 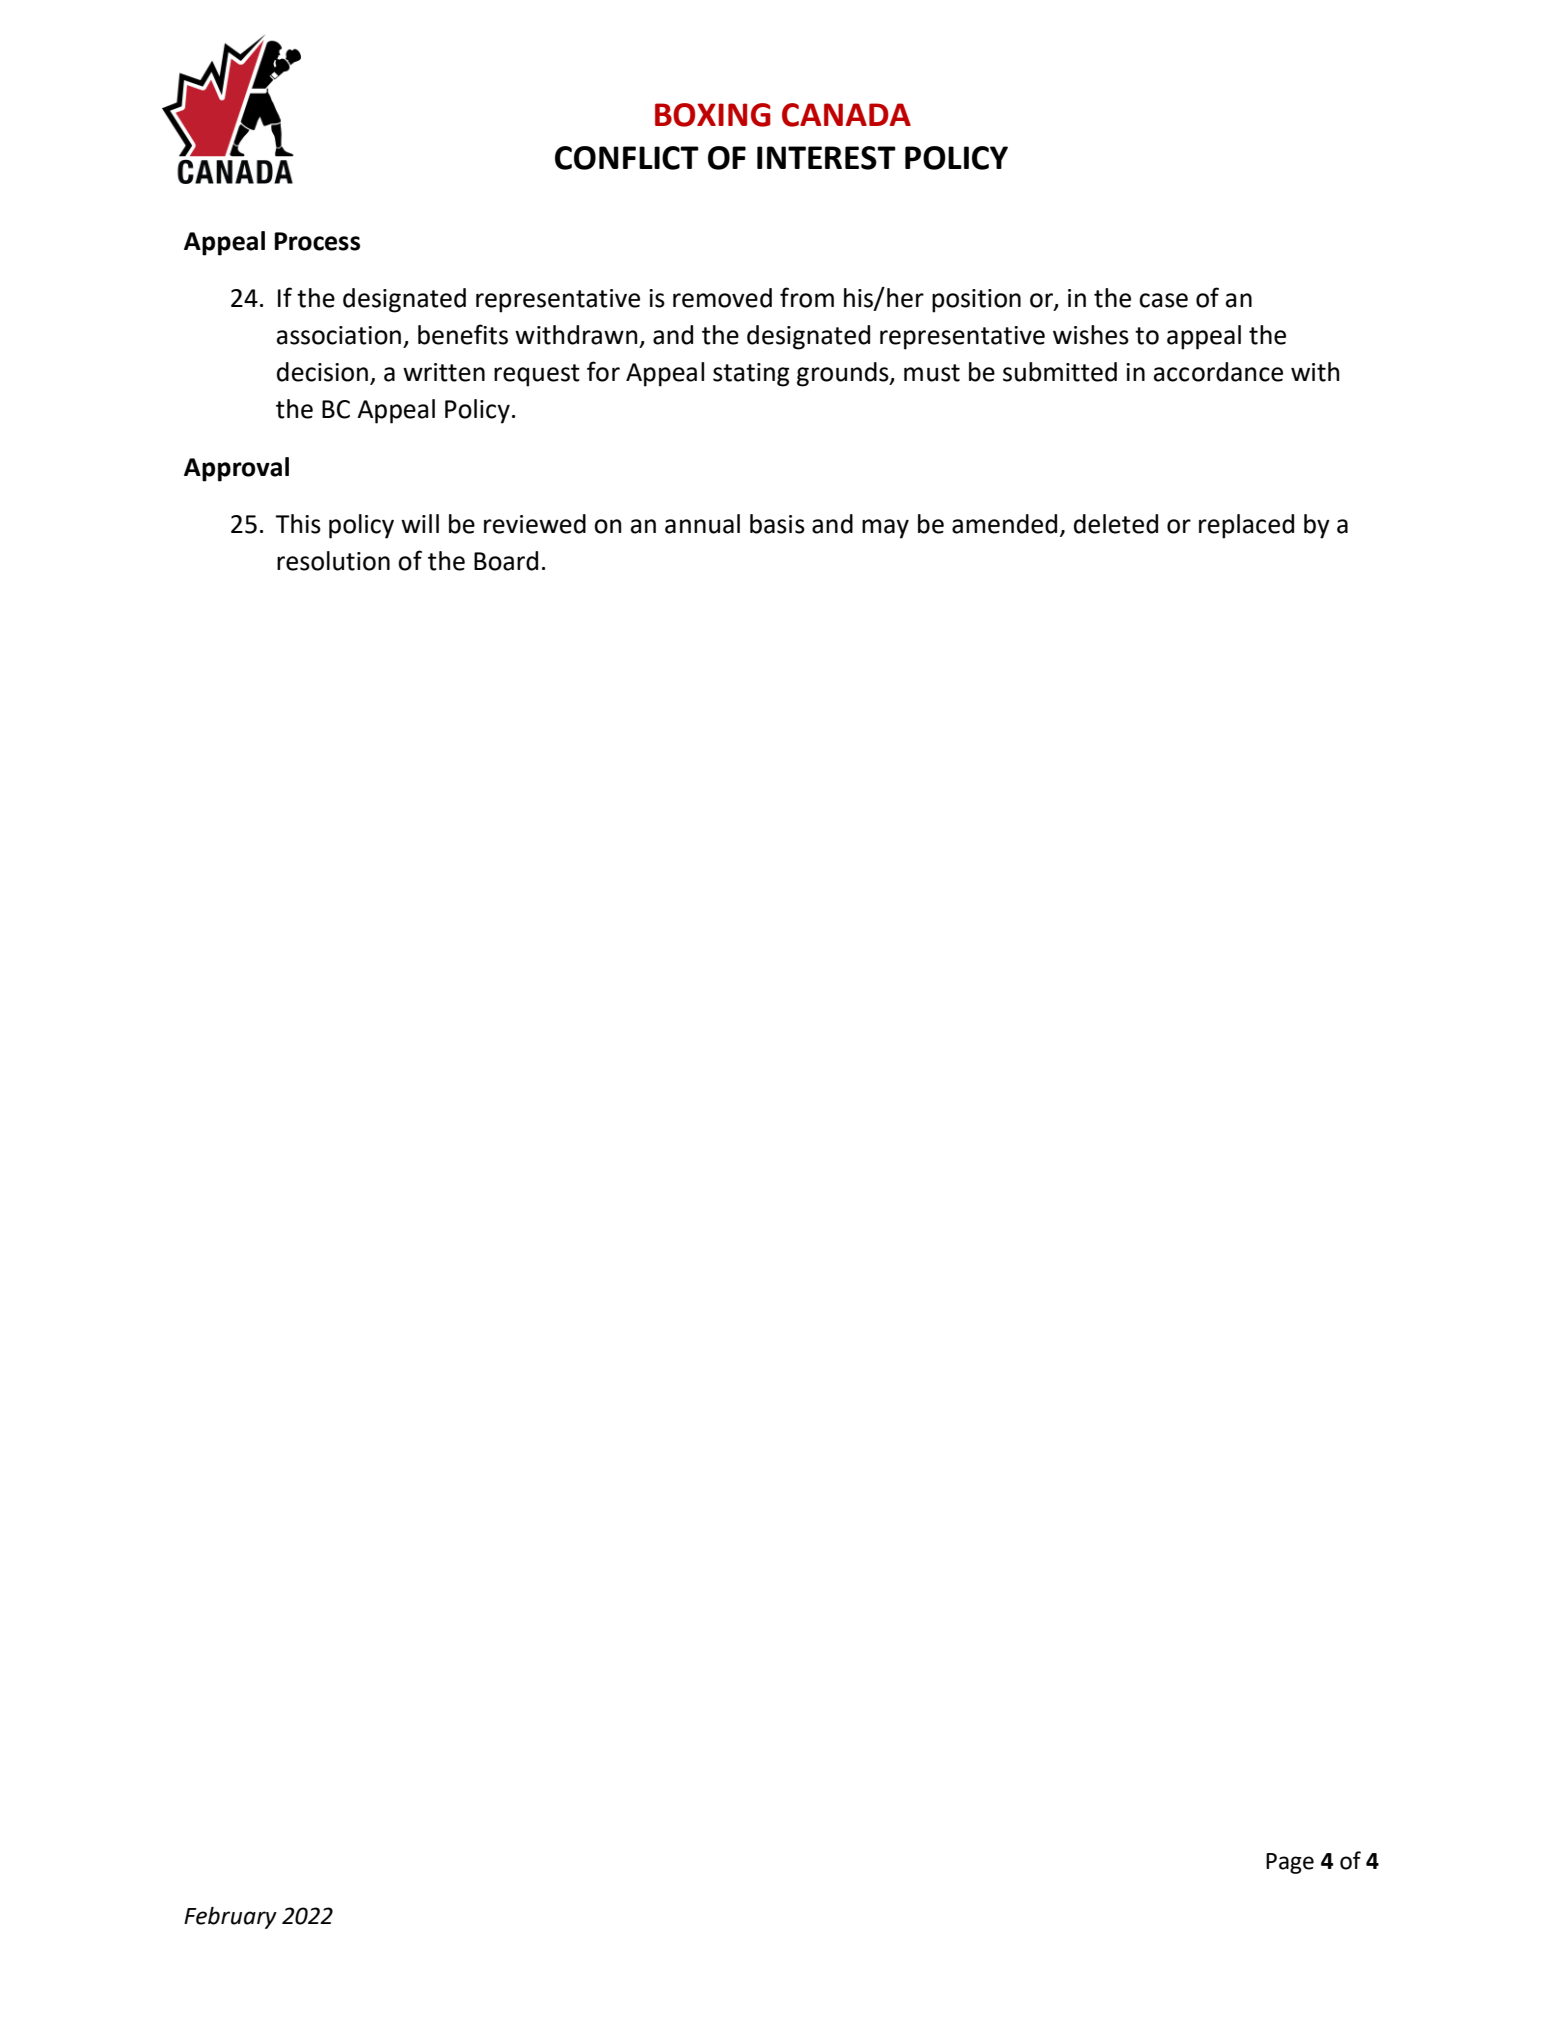 I want to click on INTEREST, so click(x=826, y=158).
